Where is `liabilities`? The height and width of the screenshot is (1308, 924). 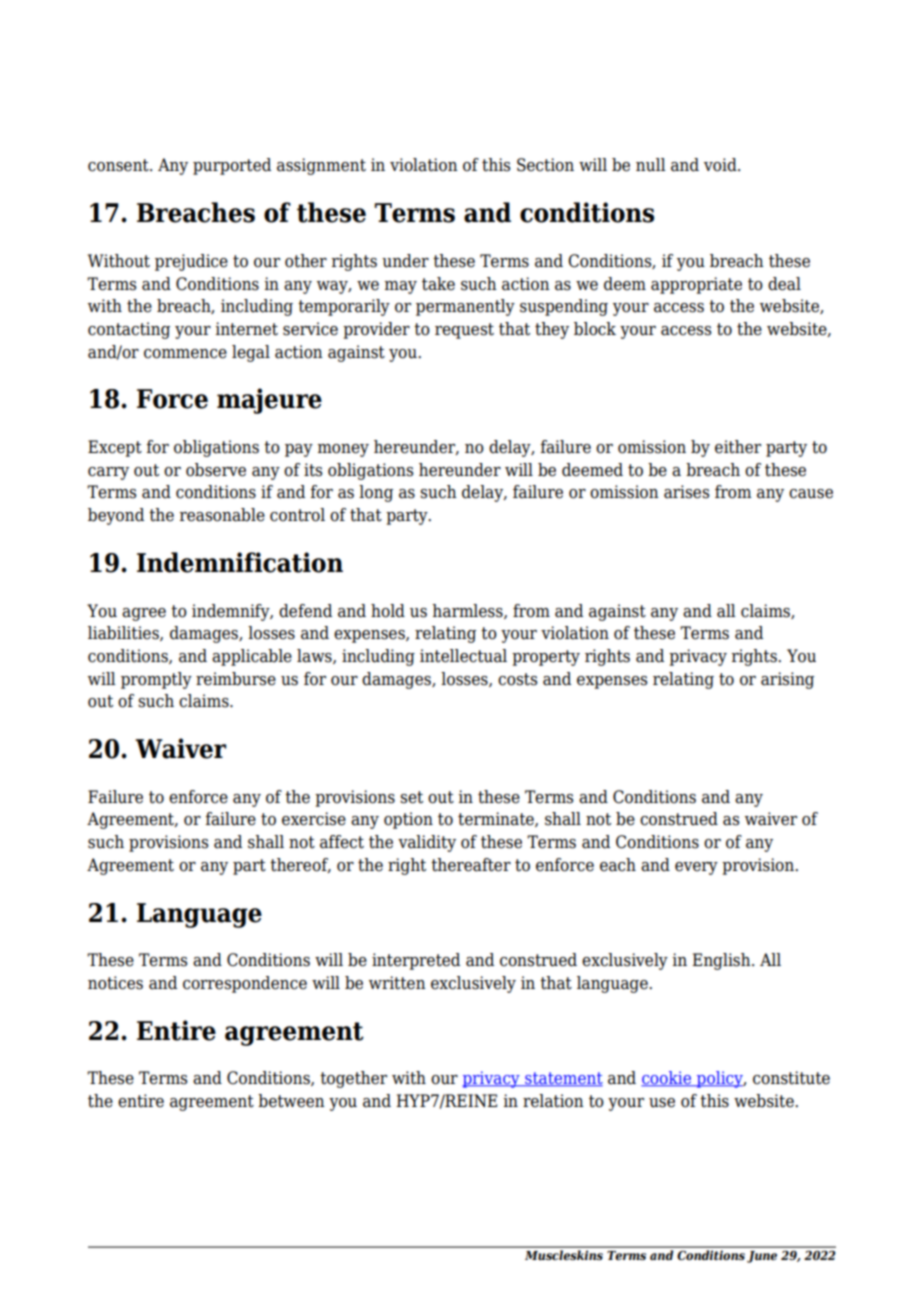
liabilities is located at coordinates (124, 633).
